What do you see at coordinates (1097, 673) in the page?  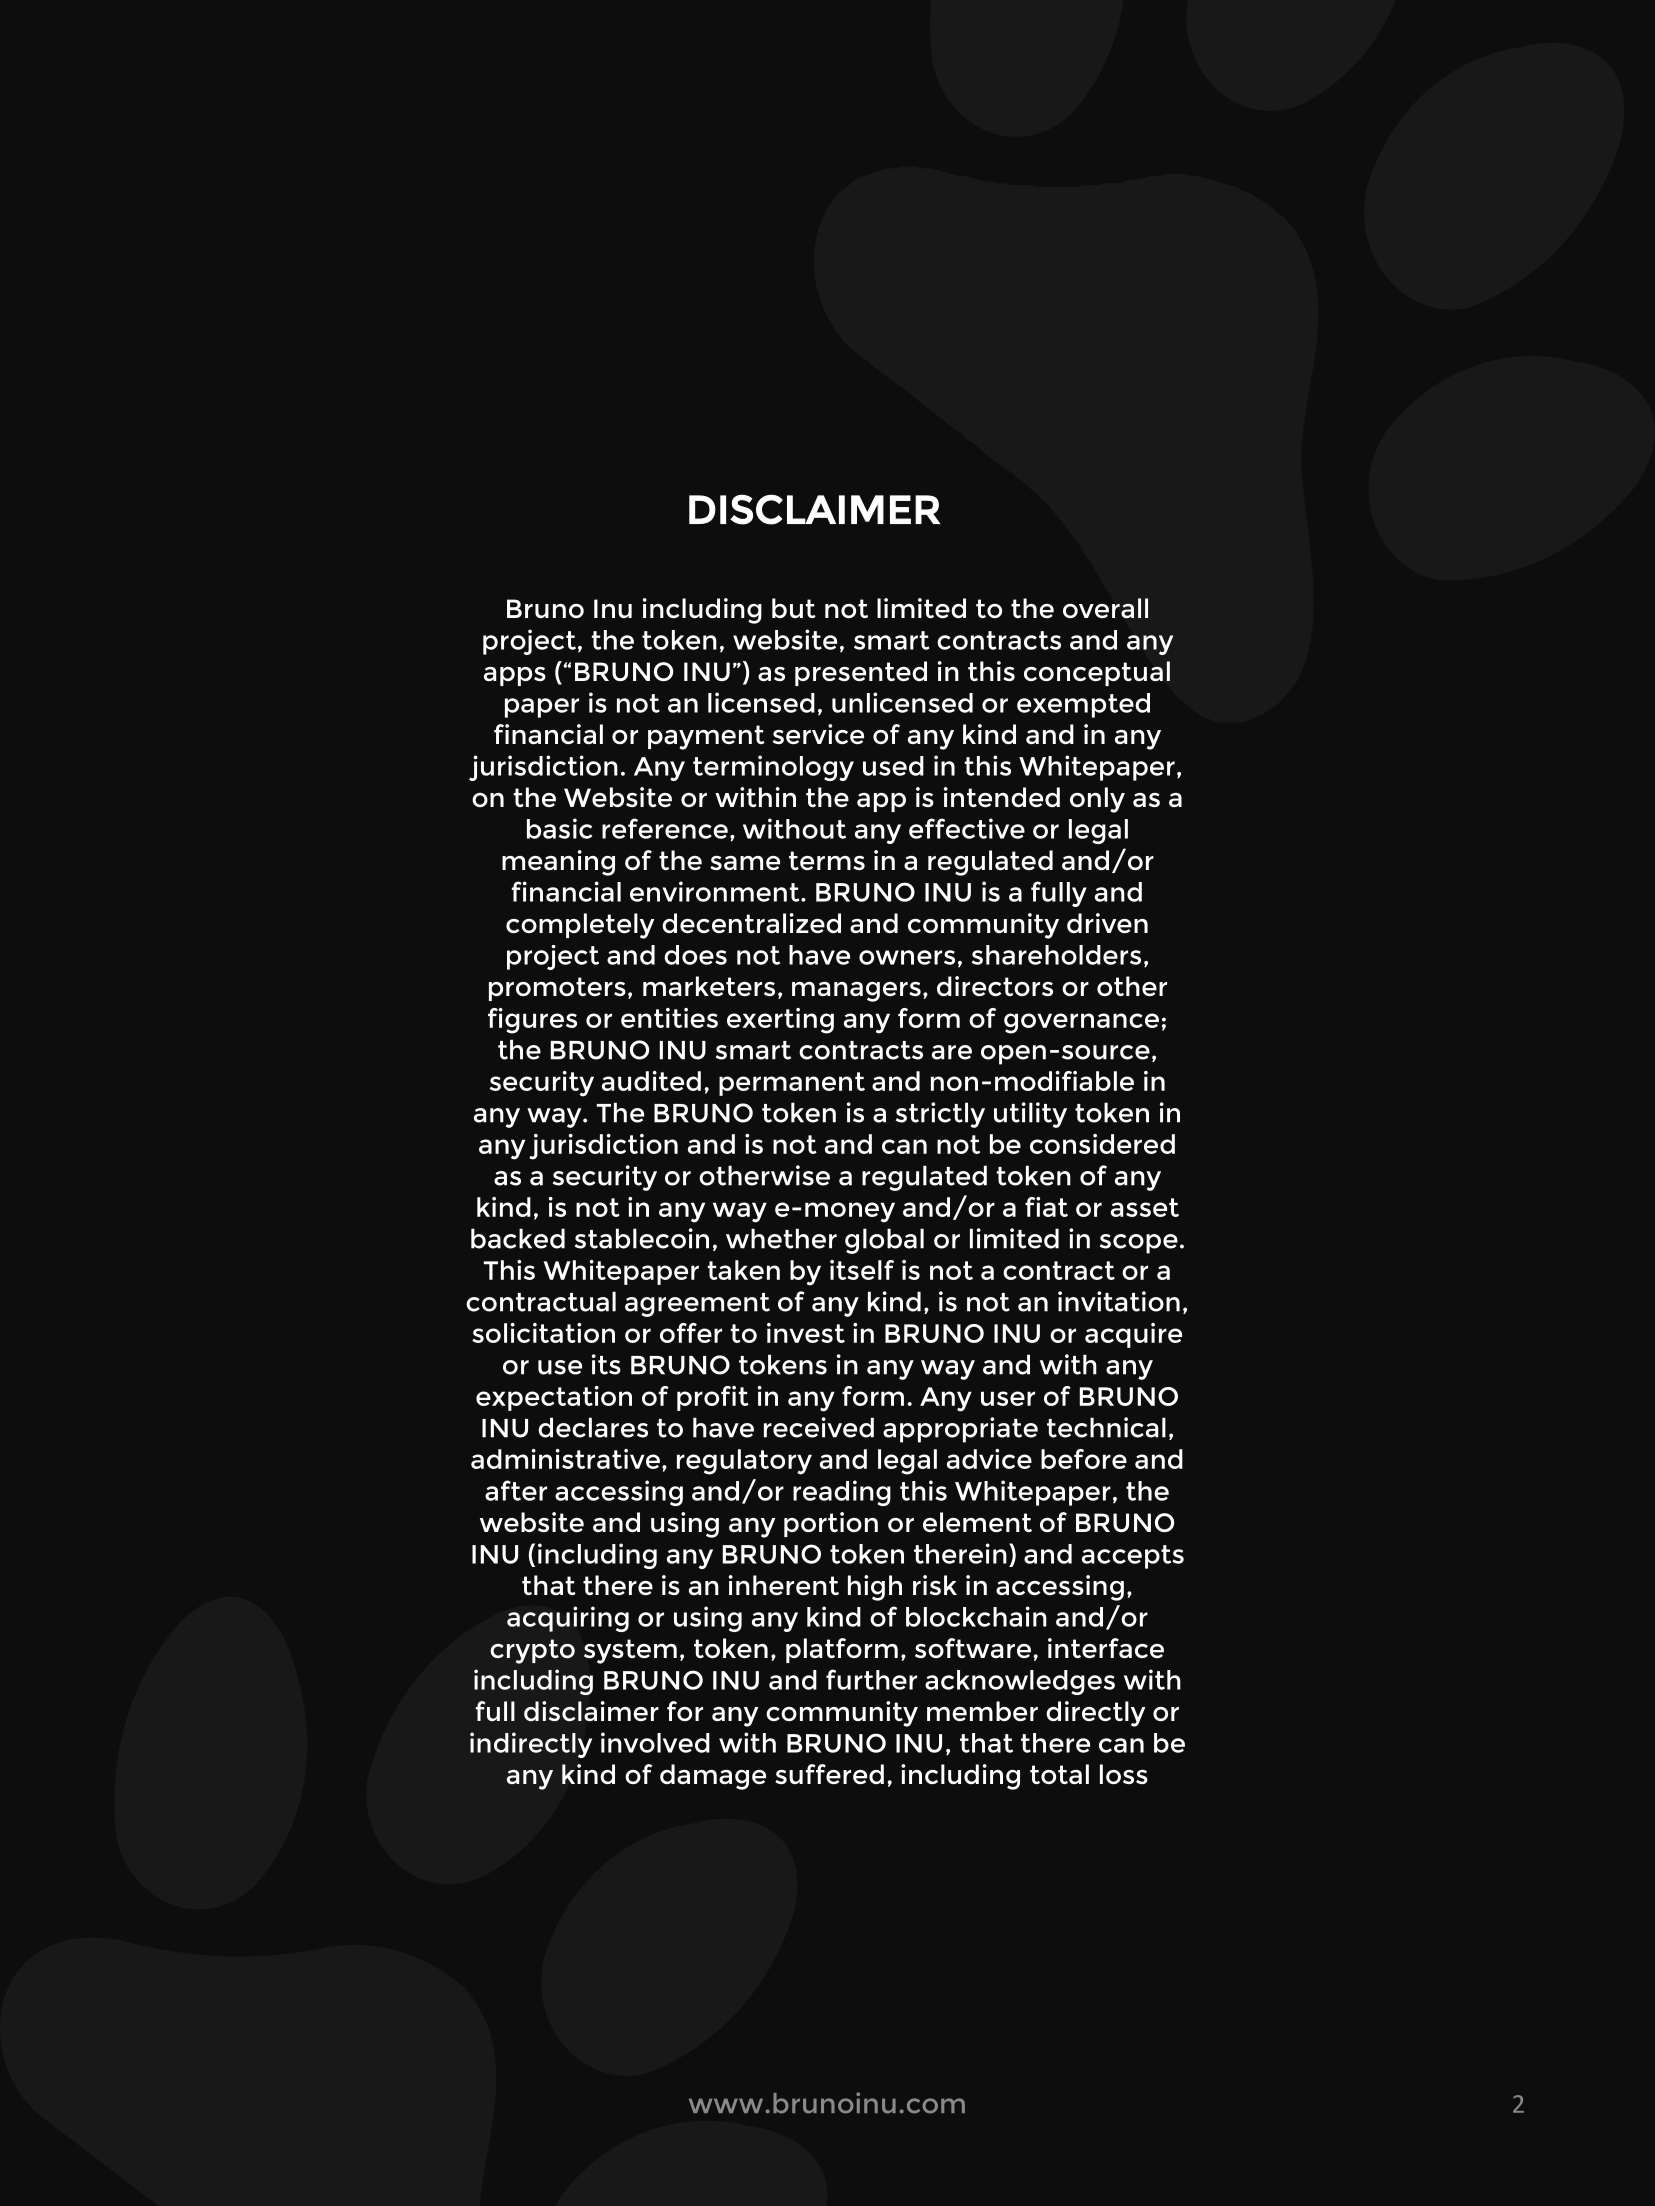 I see `conceptual` at bounding box center [1097, 673].
